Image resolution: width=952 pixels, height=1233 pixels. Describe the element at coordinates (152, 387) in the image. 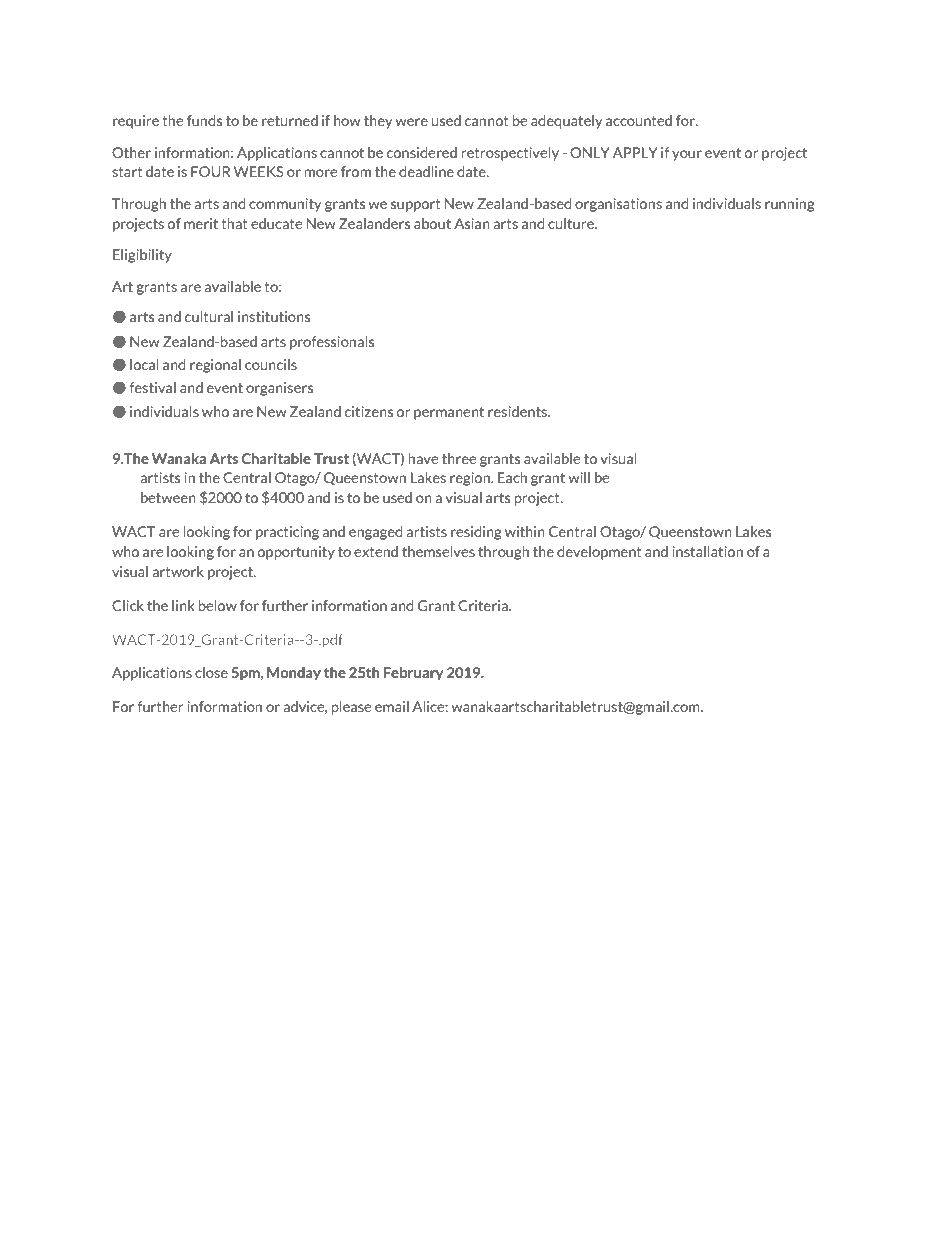

I see `festival` at that location.
